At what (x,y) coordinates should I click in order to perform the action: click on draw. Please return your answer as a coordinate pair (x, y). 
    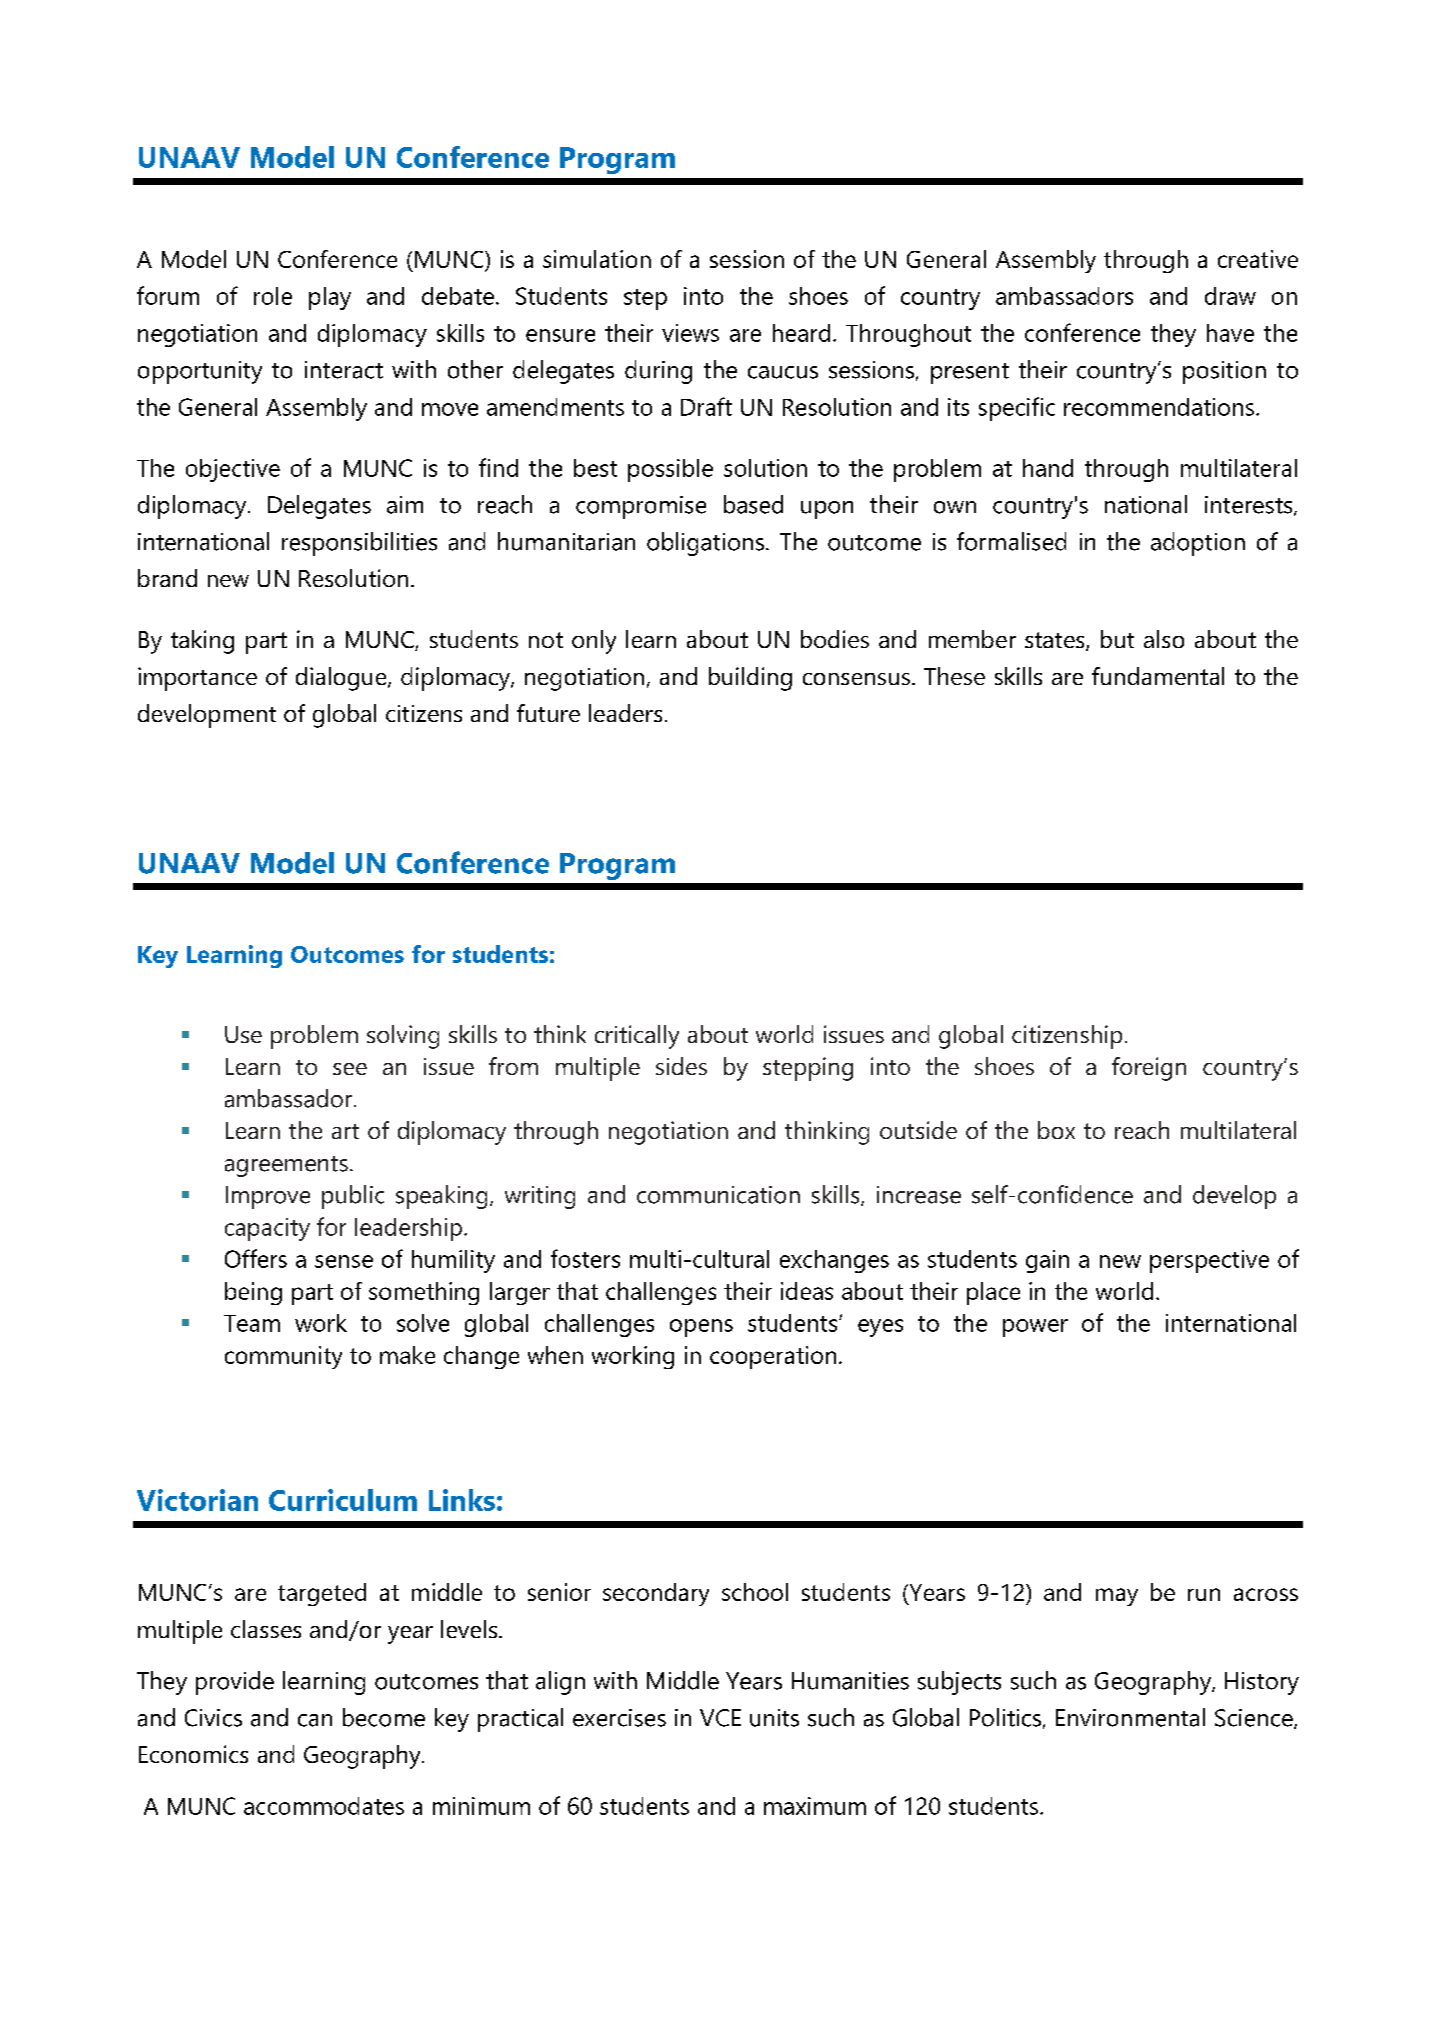
    Looking at the image, I should click on (1230, 296).
